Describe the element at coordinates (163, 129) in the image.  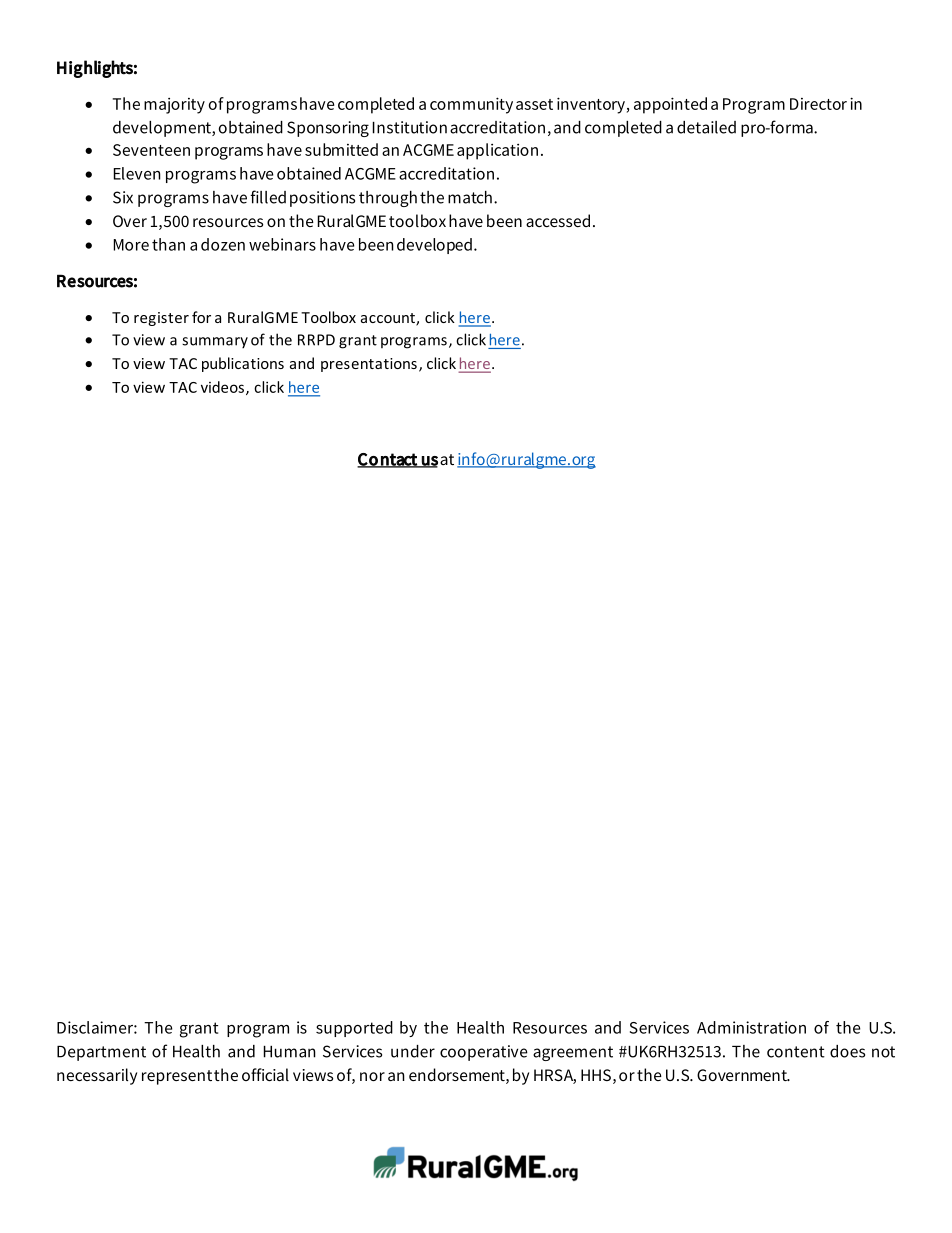
I see `development` at that location.
